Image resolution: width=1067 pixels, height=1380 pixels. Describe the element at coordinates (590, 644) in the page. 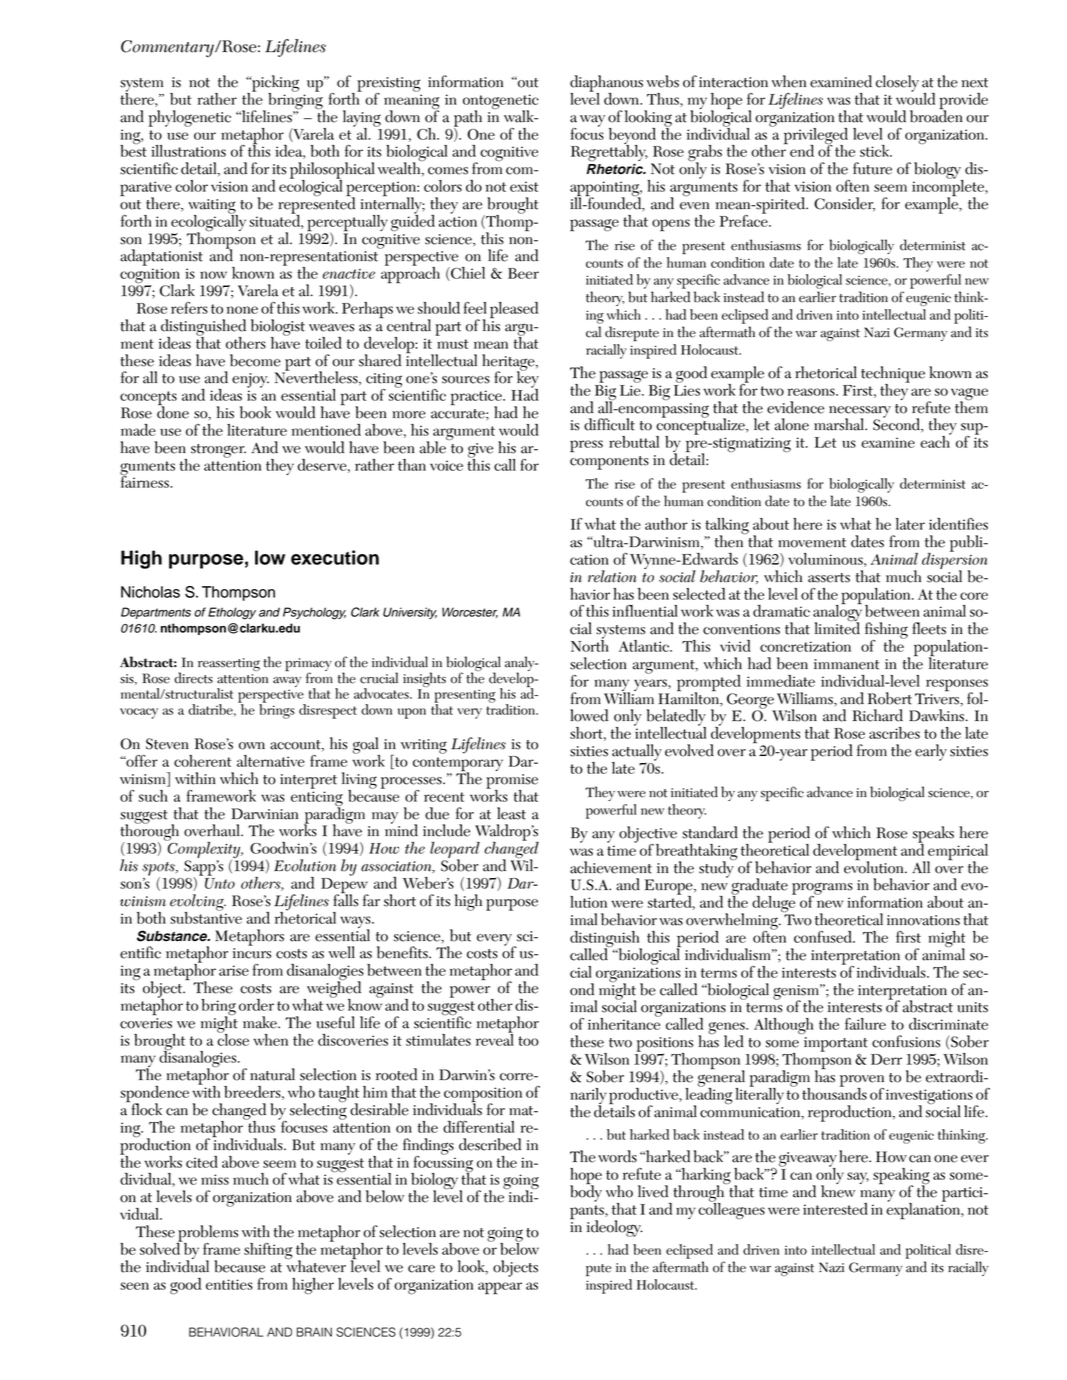

I see `North` at that location.
